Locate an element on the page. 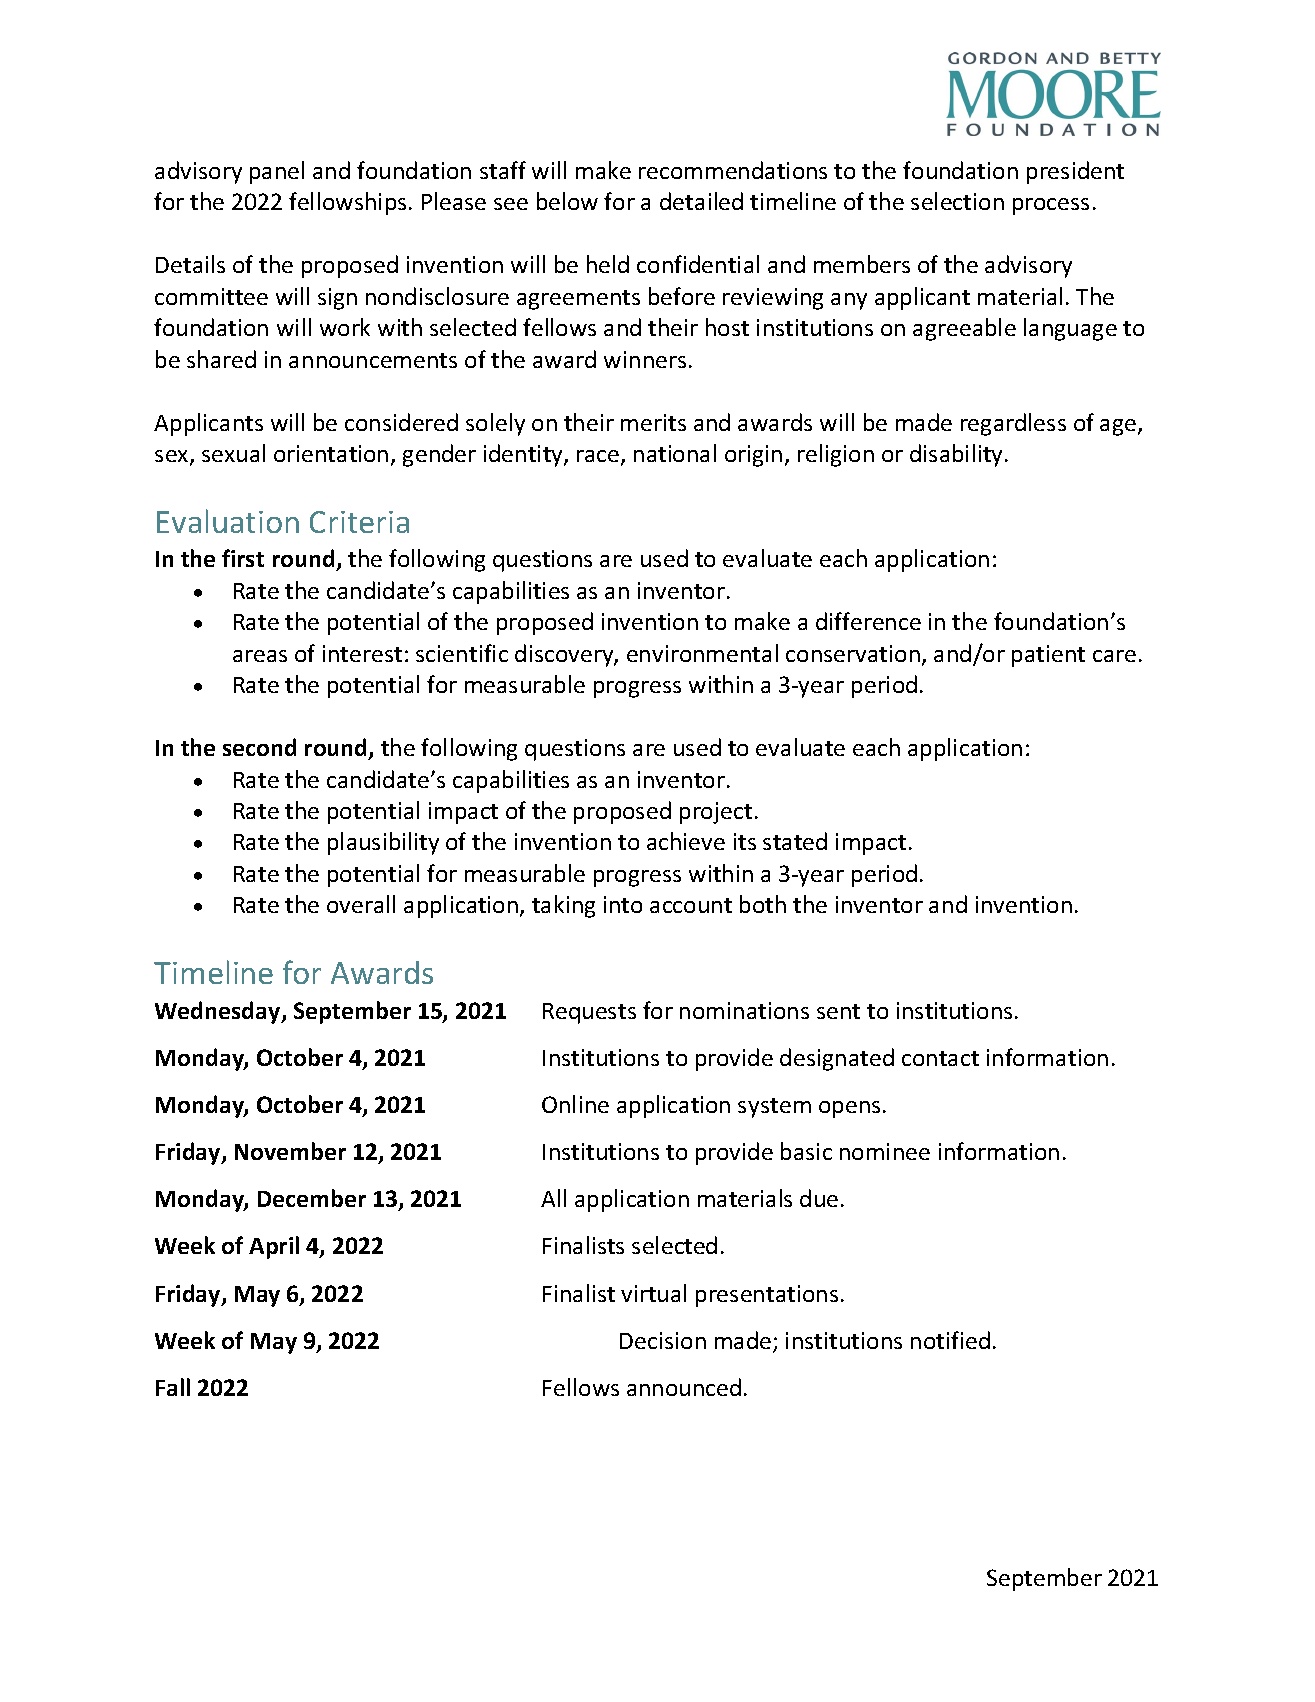 The image size is (1315, 1702). detailed is located at coordinates (701, 201).
